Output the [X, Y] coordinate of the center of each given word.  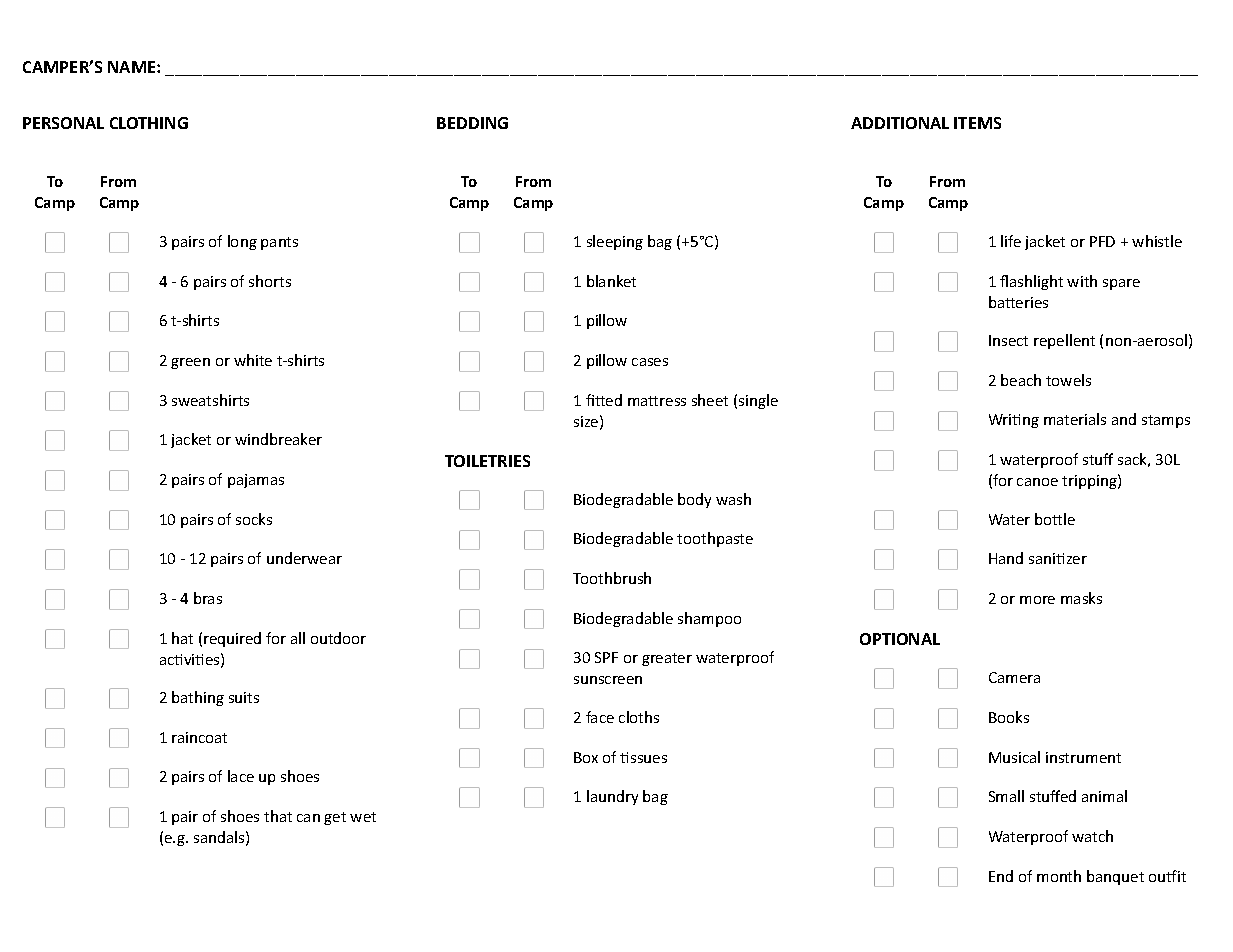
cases [650, 362]
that [278, 816]
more [1037, 600]
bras [208, 598]
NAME [133, 67]
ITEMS [977, 123]
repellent [1064, 341]
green [190, 363]
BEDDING [472, 123]
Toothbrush [612, 578]
